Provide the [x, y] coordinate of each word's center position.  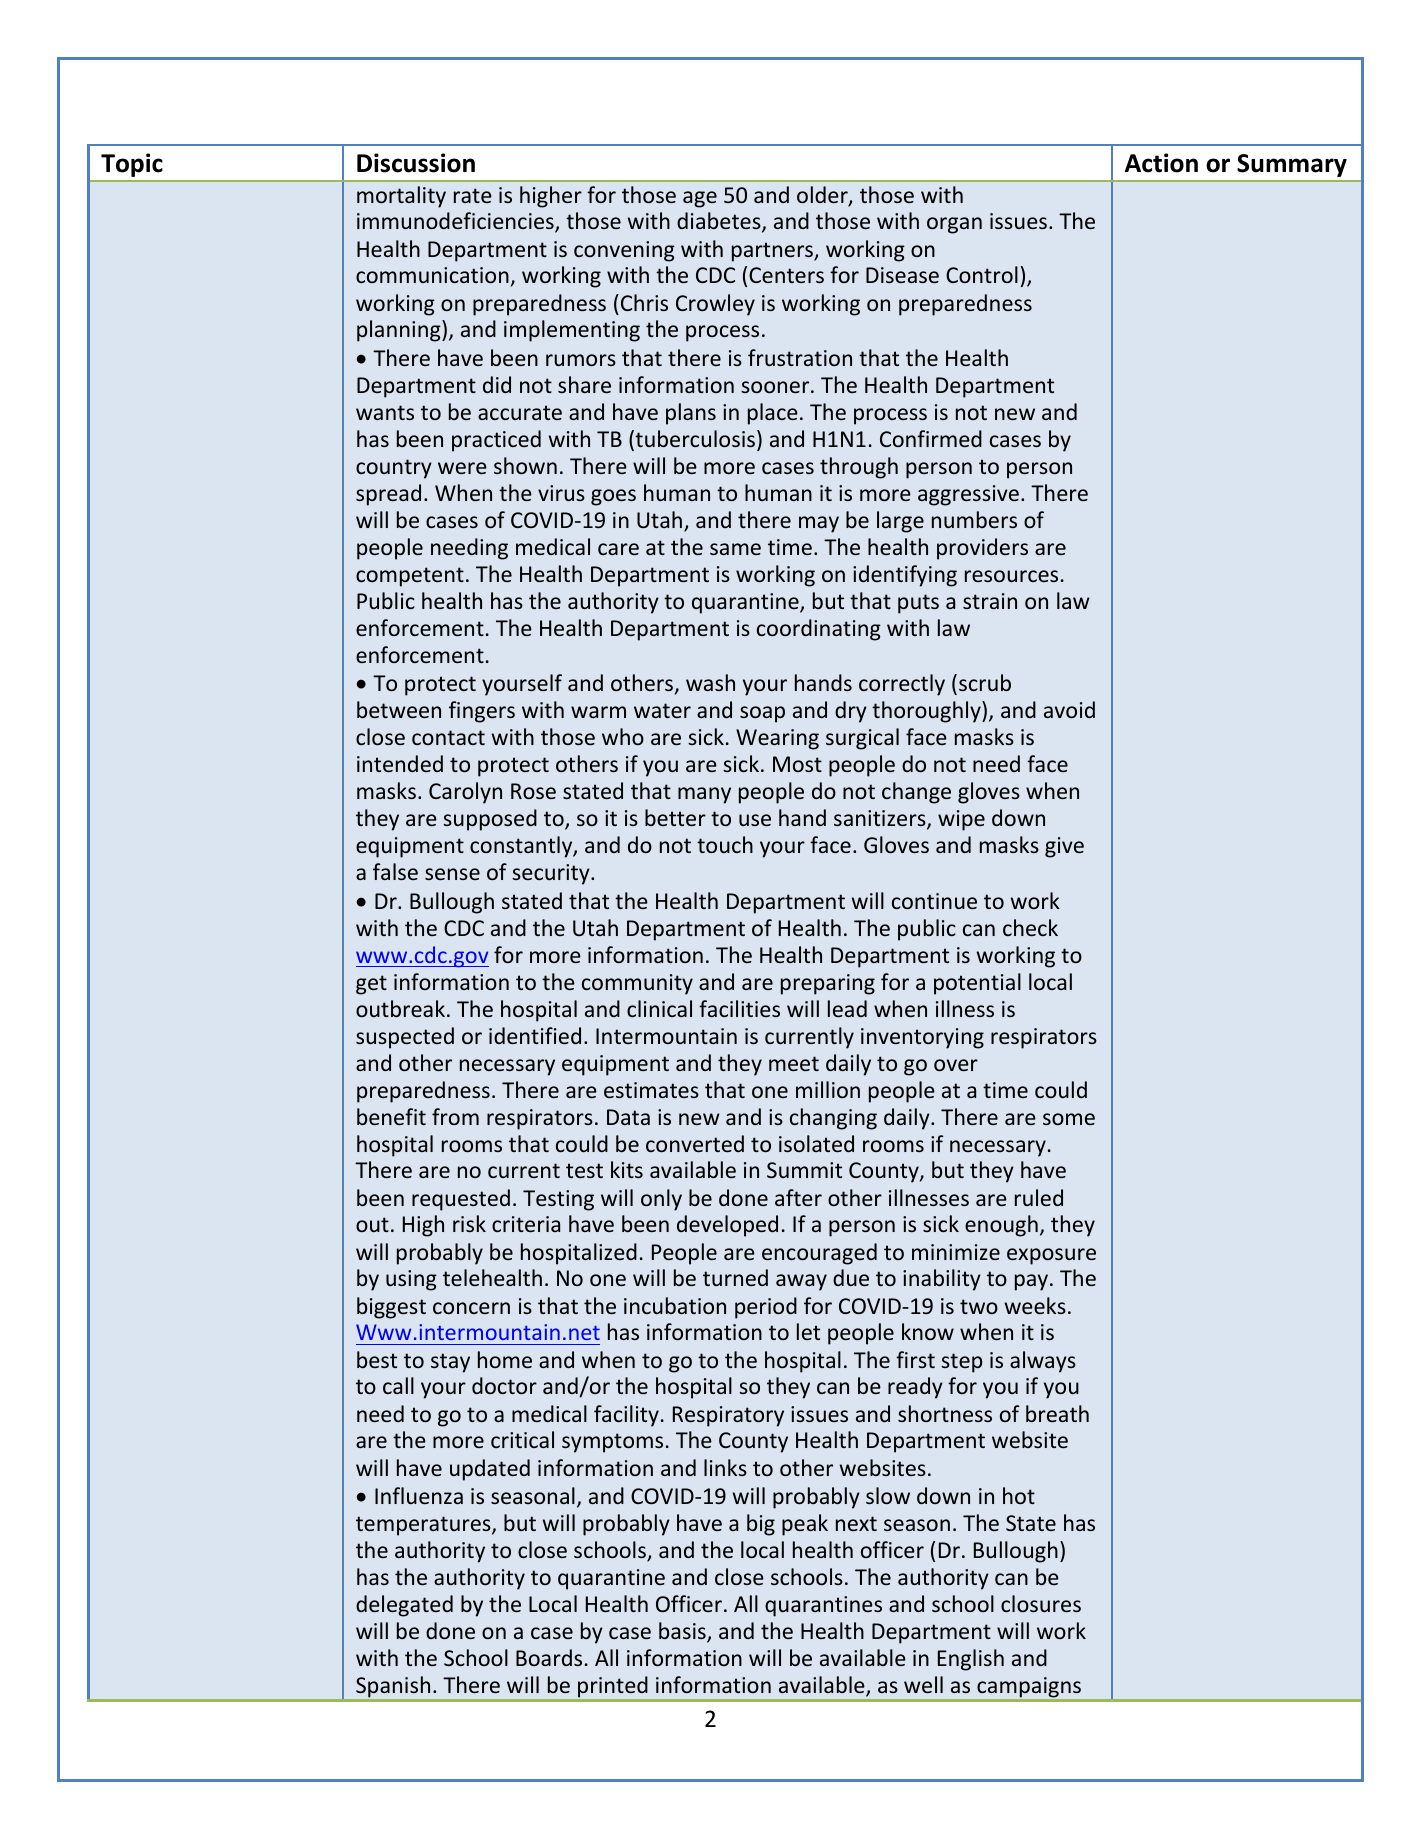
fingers [482, 712]
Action [1161, 163]
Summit [804, 1170]
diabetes [720, 222]
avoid [1069, 709]
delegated [404, 1606]
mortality [401, 197]
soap [762, 714]
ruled [1039, 1197]
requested [461, 1200]
